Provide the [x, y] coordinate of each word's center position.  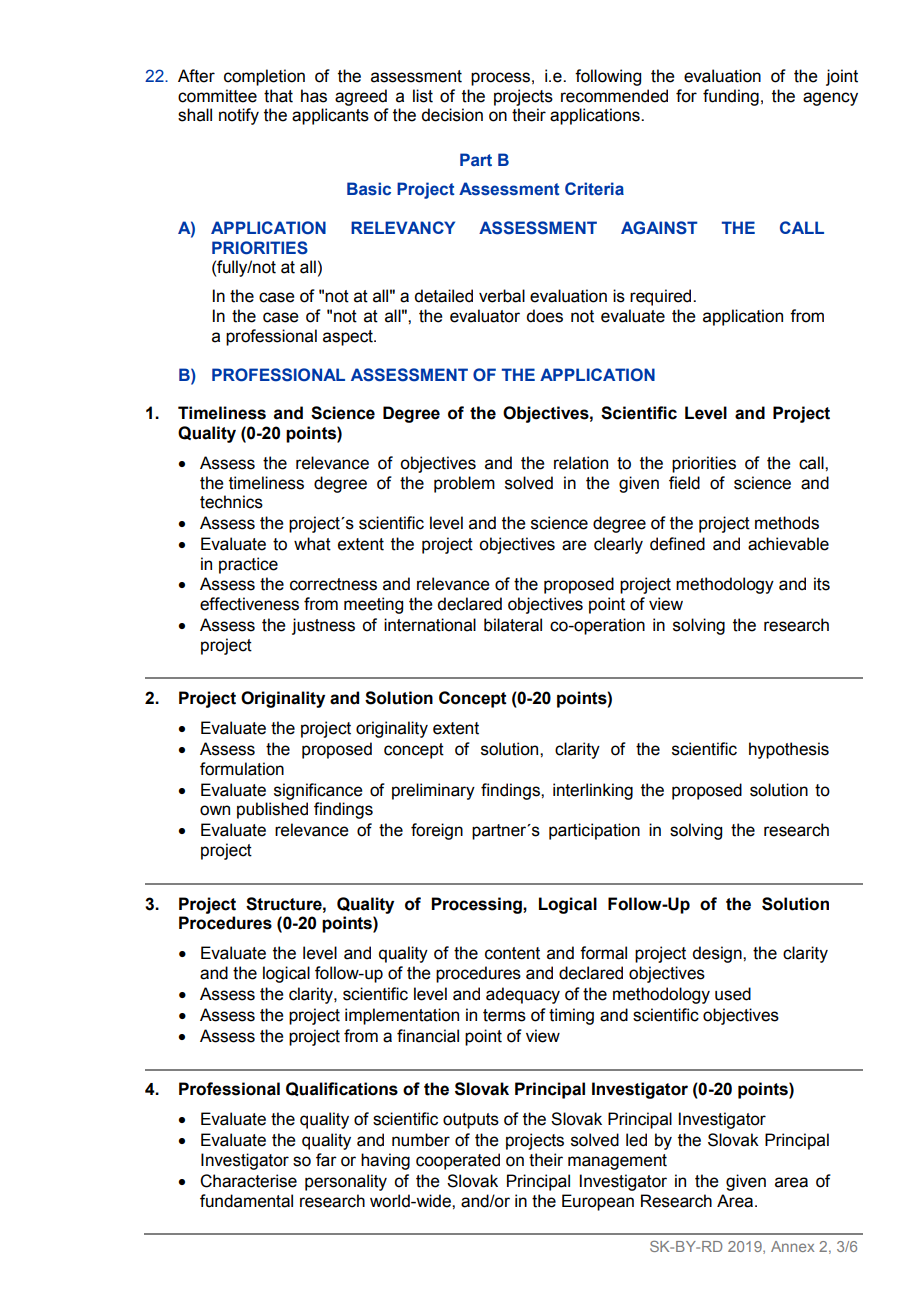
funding [731, 97]
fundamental [246, 1201]
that [278, 96]
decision [452, 115]
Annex [792, 1246]
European [598, 1202]
